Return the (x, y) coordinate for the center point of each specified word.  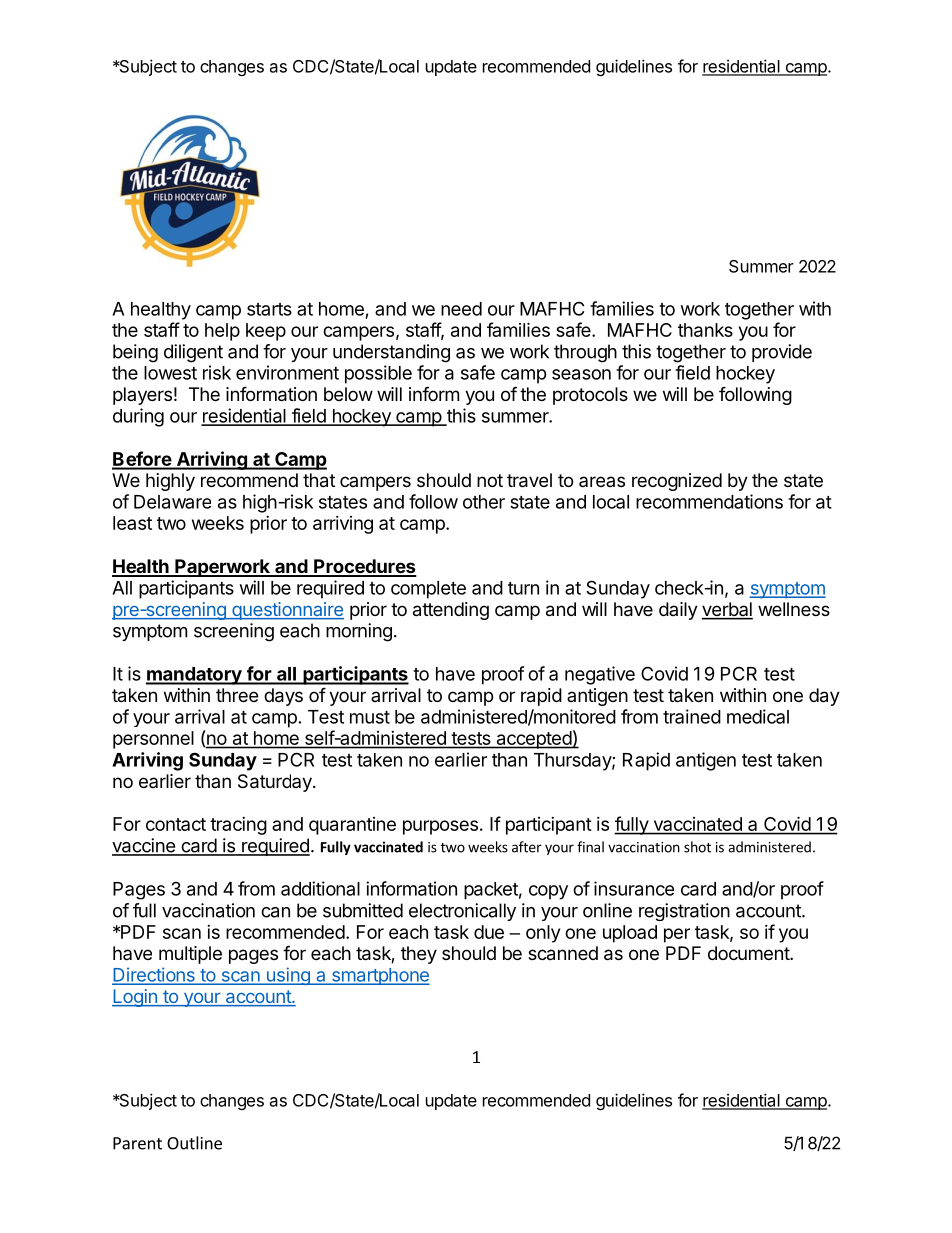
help (222, 332)
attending (451, 611)
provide (782, 353)
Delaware (172, 502)
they (419, 955)
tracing (238, 826)
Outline (194, 1143)
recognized (677, 482)
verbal (727, 610)
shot (697, 847)
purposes (440, 827)
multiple (190, 955)
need (461, 309)
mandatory (195, 676)
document (749, 953)
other (484, 502)
